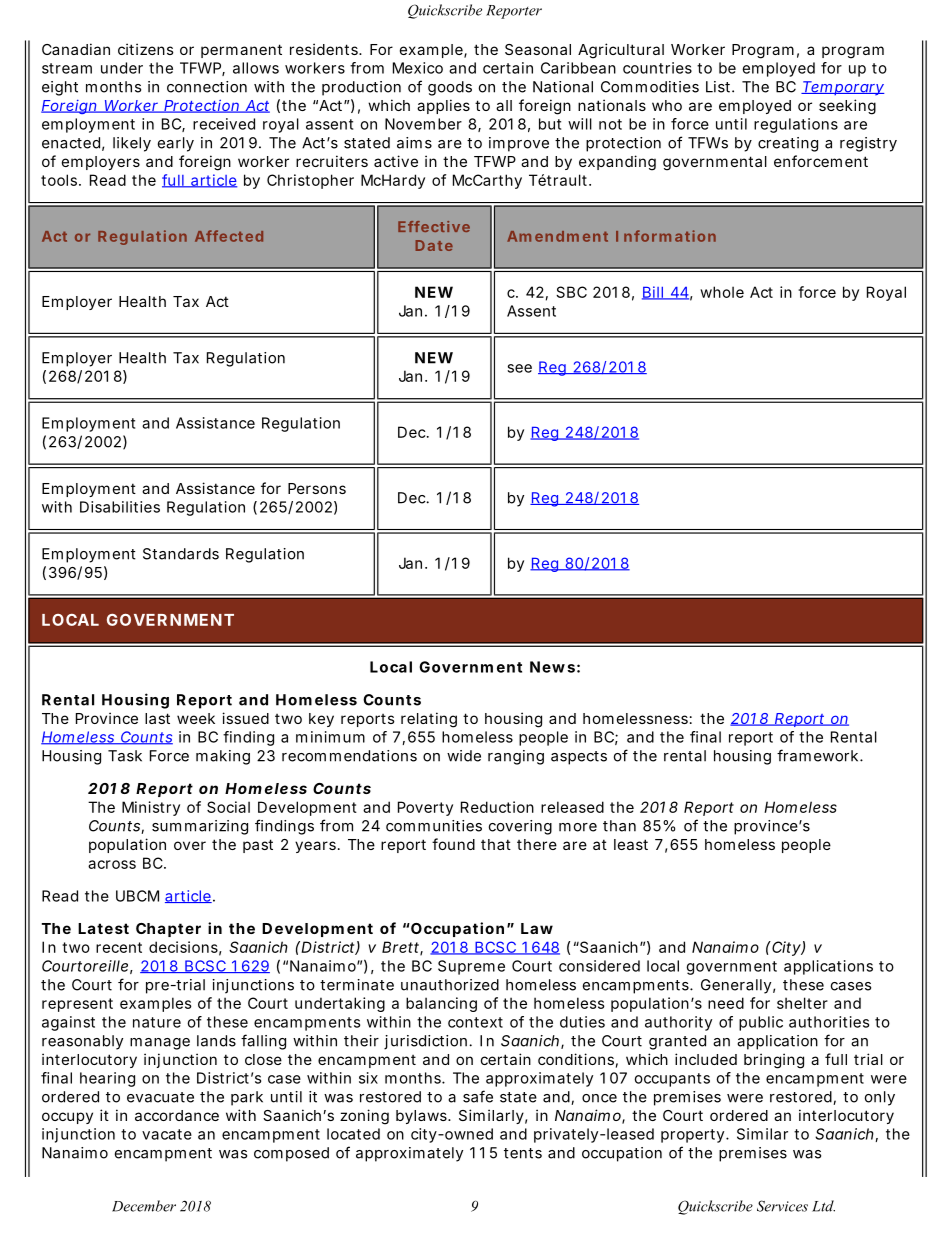 The image size is (952, 1233). Describe the element at coordinates (144, 1206) in the screenshot. I see `December` at that location.
